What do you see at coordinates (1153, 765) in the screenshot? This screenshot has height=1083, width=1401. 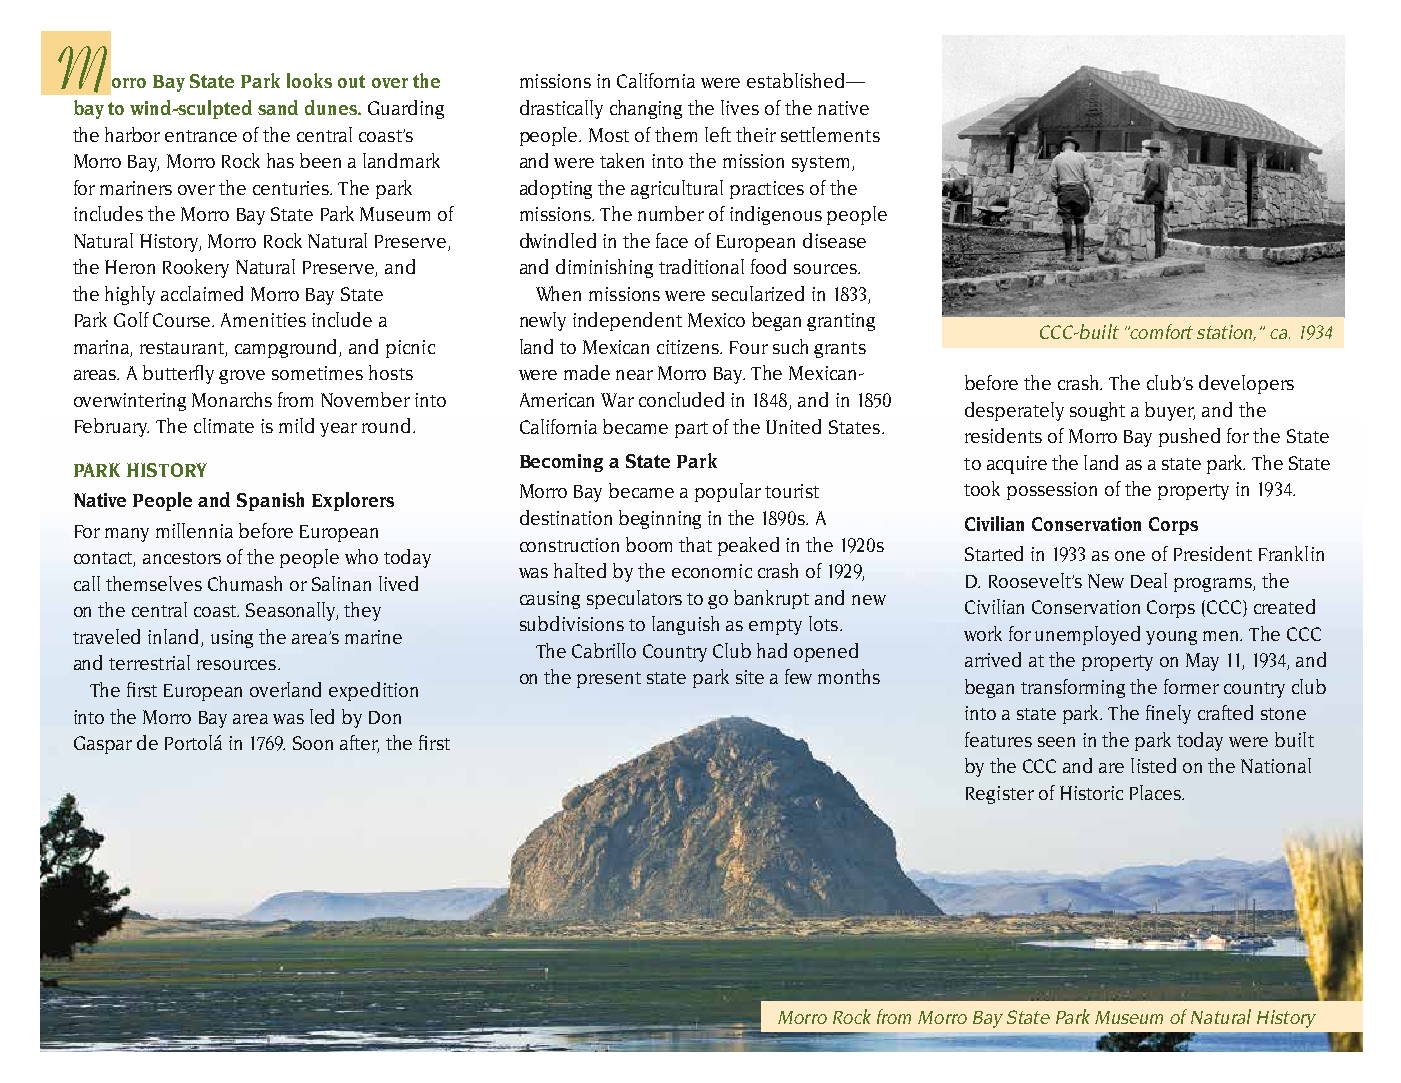 I see `listed` at bounding box center [1153, 765].
